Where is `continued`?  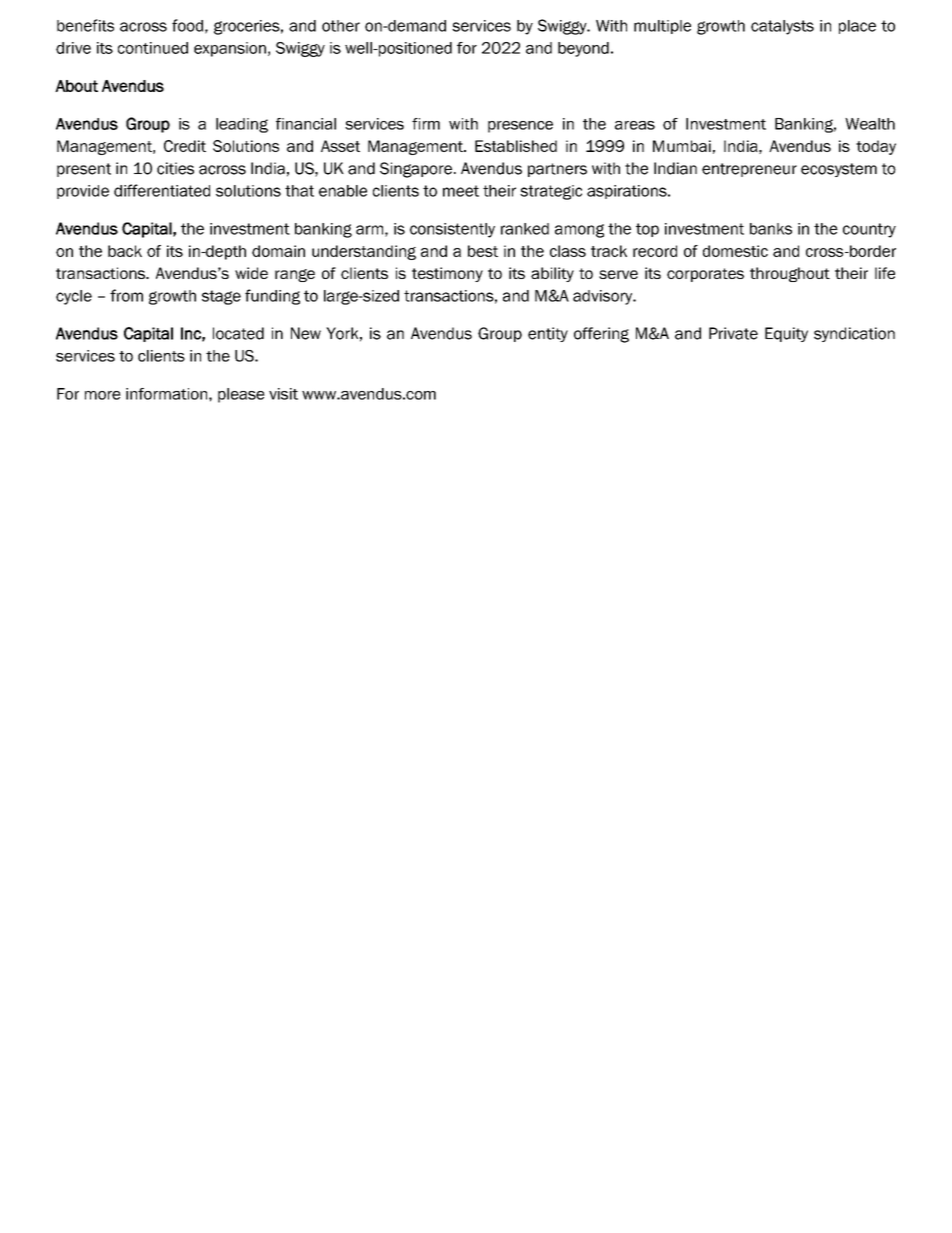 continued is located at coordinates (153, 48).
